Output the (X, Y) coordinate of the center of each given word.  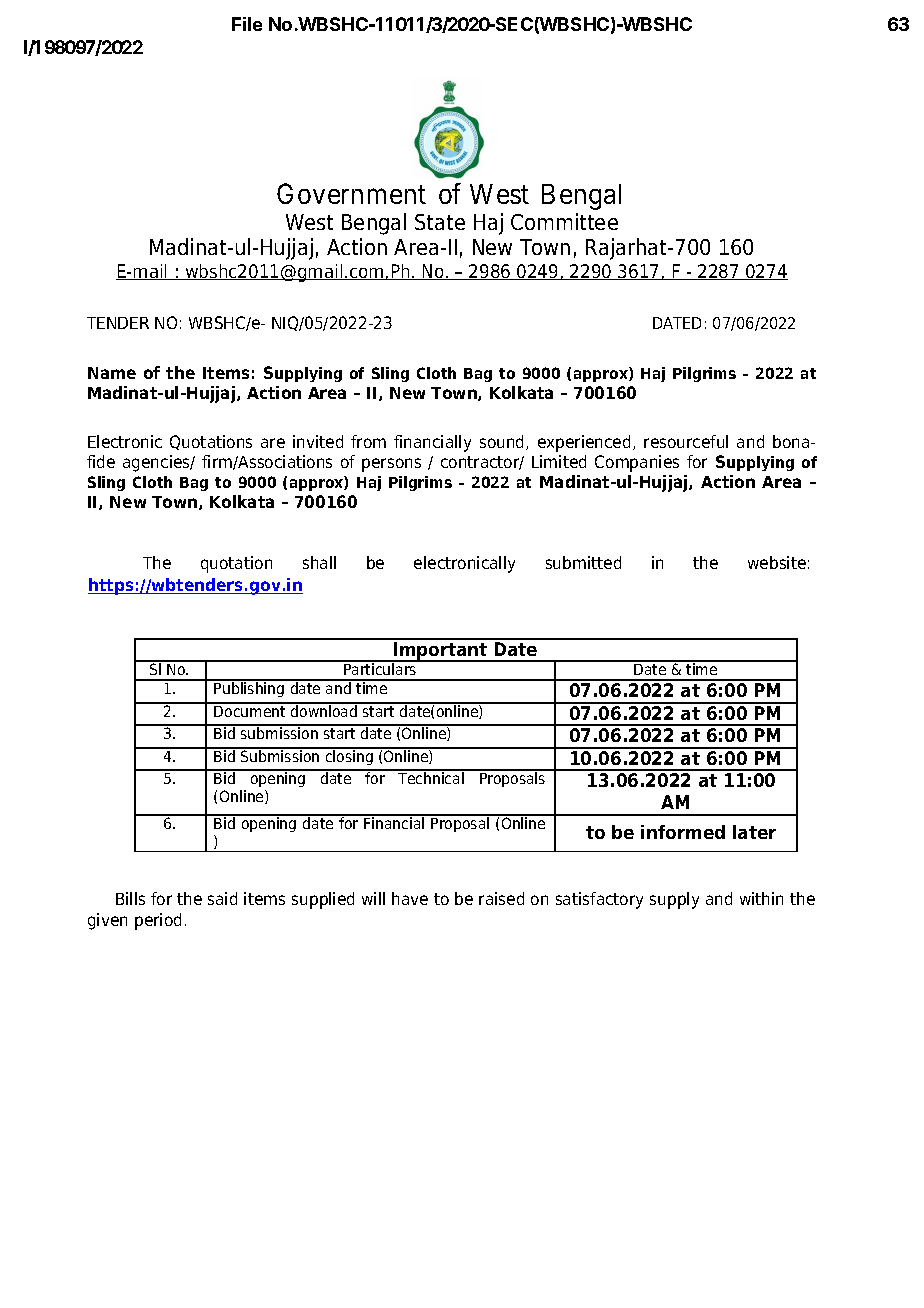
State (440, 222)
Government (351, 193)
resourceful (686, 441)
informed (683, 832)
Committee (564, 221)
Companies (637, 463)
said (222, 898)
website (777, 562)
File (247, 24)
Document (250, 710)
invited (318, 441)
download (324, 710)
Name (112, 373)
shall (319, 562)
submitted (583, 562)
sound (503, 442)
